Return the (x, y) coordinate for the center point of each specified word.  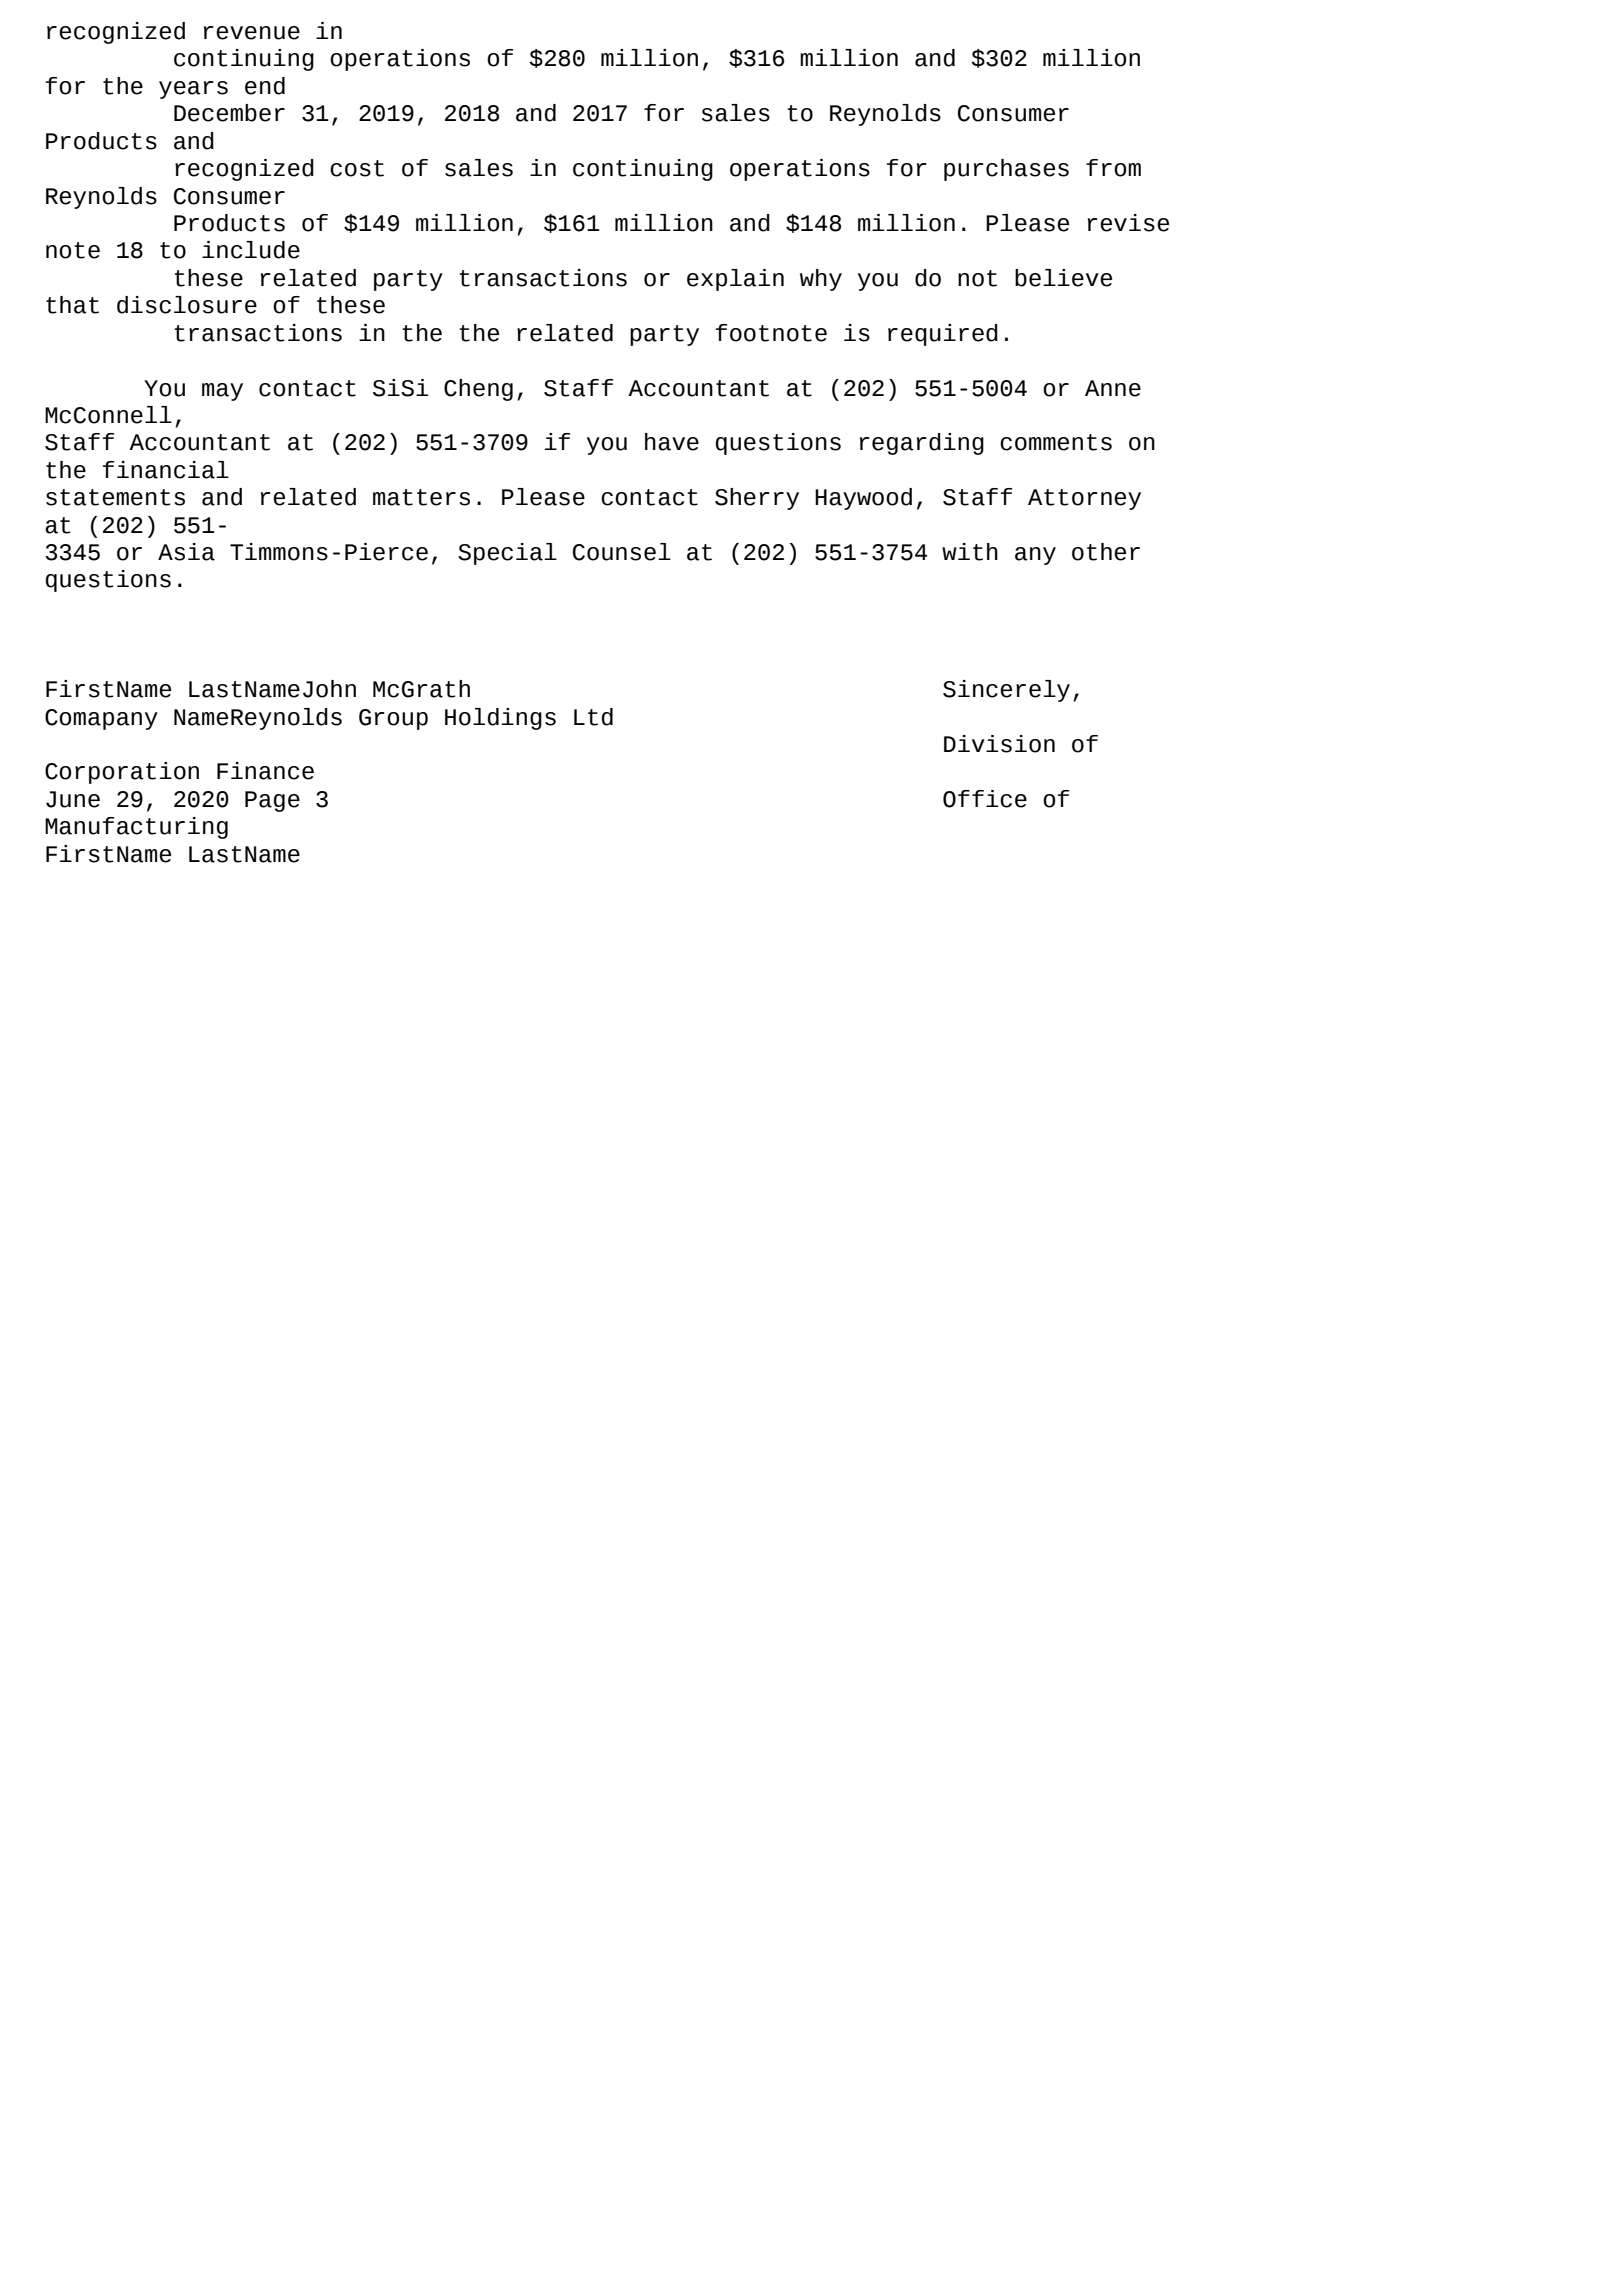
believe (1063, 278)
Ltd (593, 717)
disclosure (187, 305)
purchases (1006, 170)
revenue (252, 33)
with (970, 552)
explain (735, 280)
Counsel (622, 552)
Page (272, 801)
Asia (186, 552)
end (265, 86)
